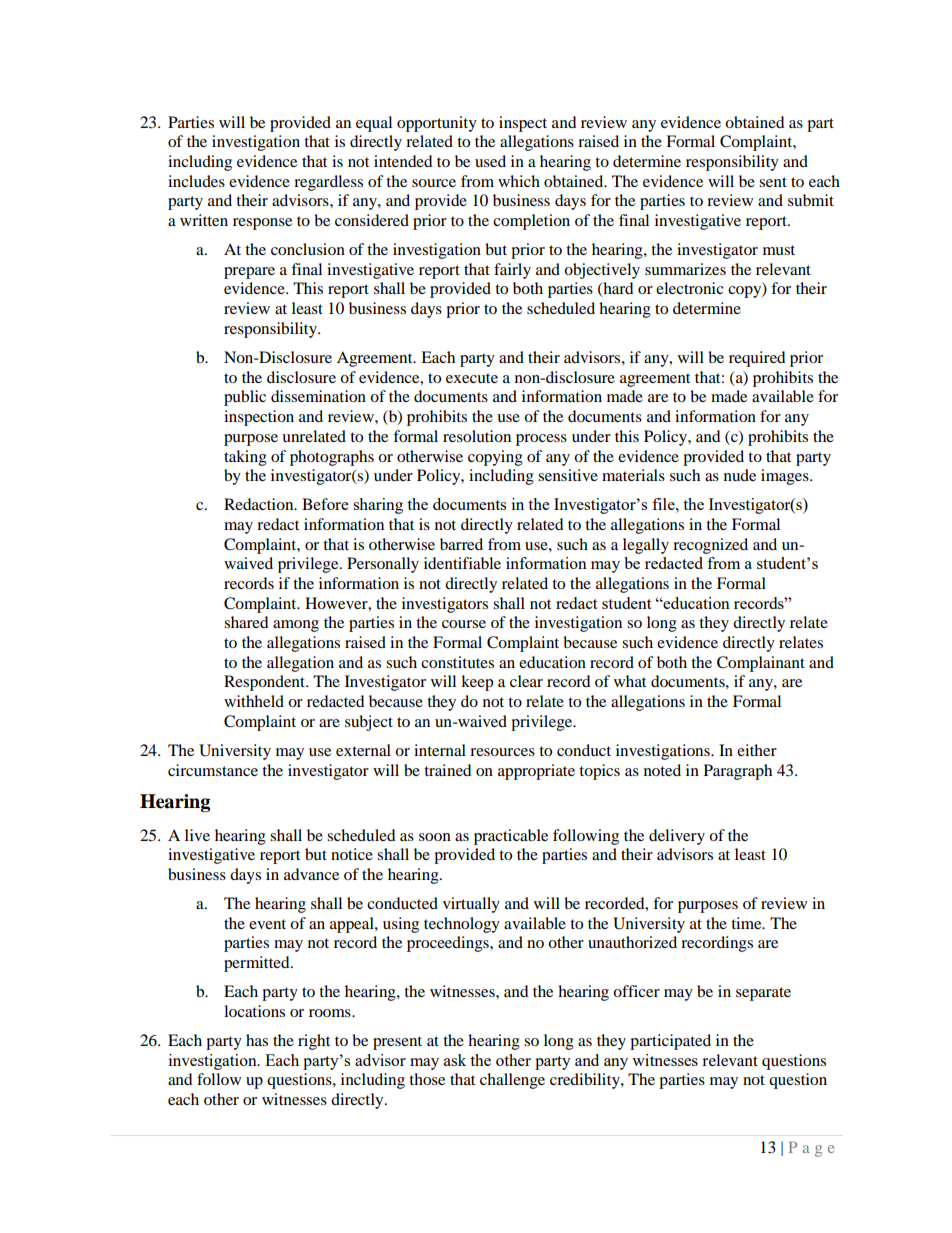 The height and width of the screenshot is (1233, 952). What do you see at coordinates (512, 1081) in the screenshot?
I see `challenge` at bounding box center [512, 1081].
